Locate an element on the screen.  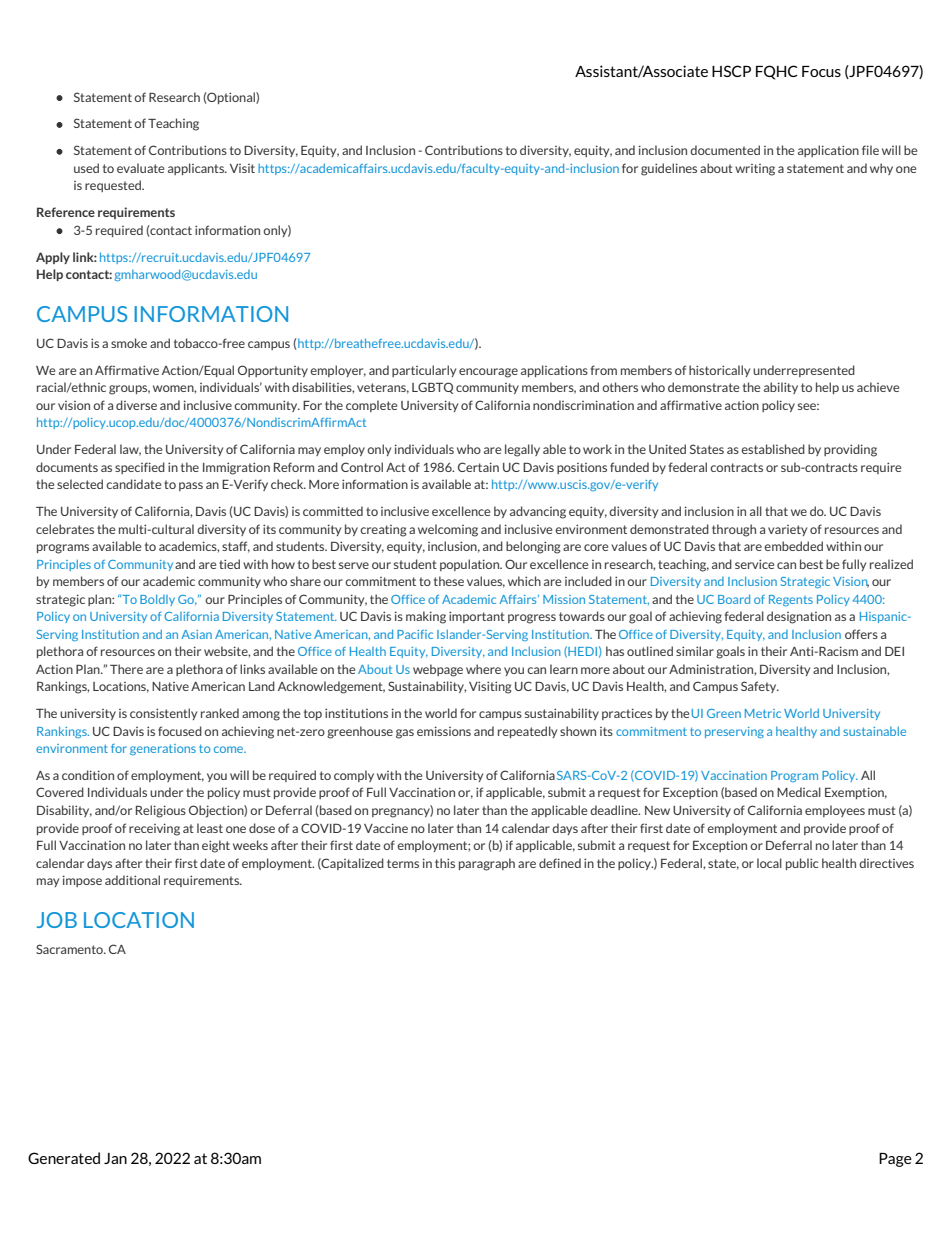
guidelines is located at coordinates (669, 169).
